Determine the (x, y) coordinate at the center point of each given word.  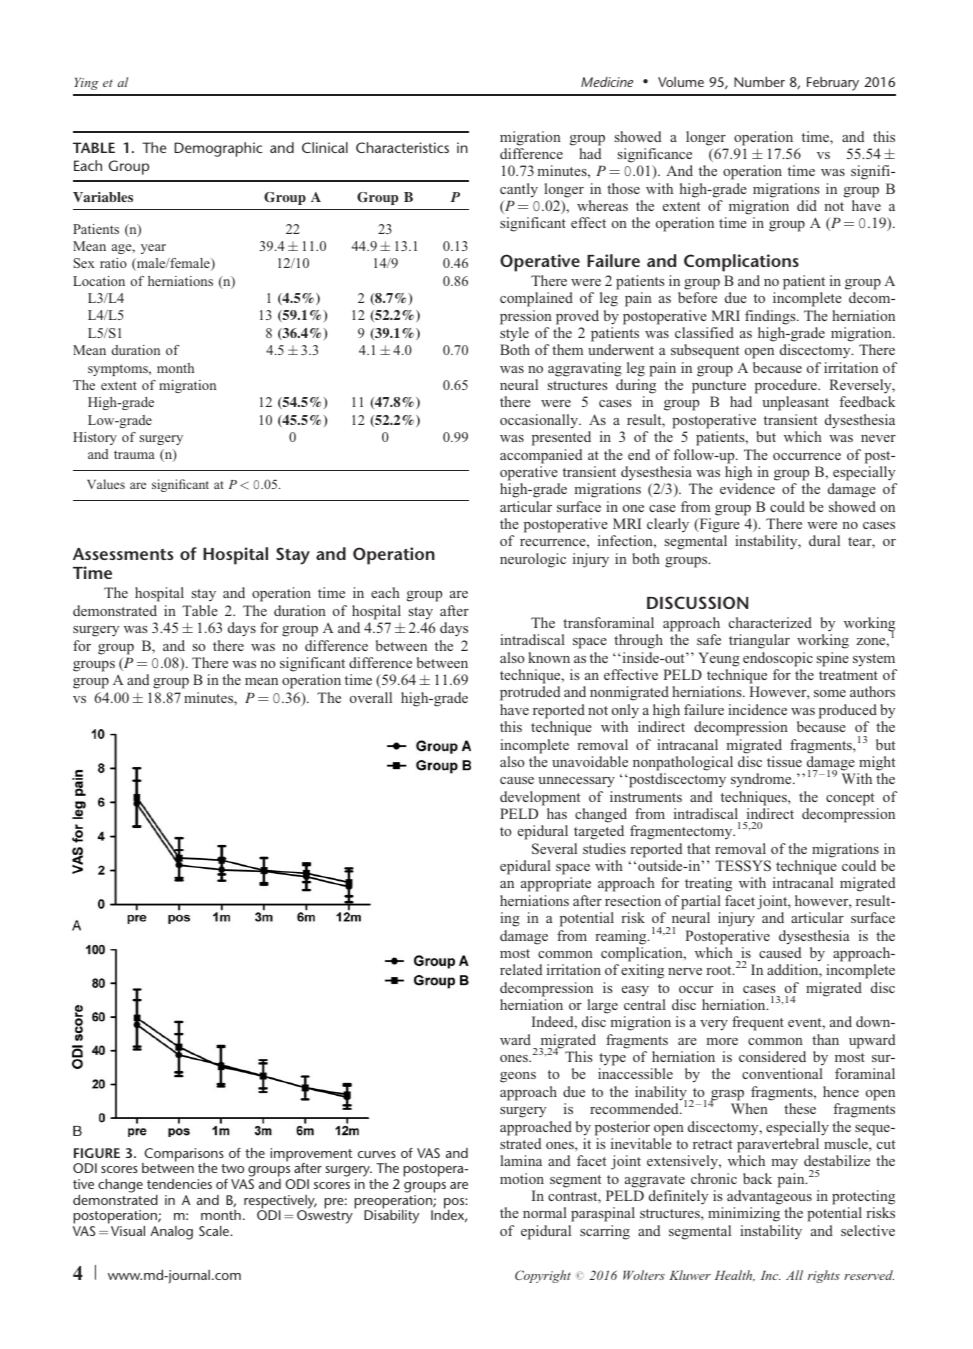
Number (759, 82)
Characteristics (402, 147)
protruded (530, 693)
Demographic (218, 149)
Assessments (123, 554)
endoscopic (778, 659)
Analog (171, 1233)
